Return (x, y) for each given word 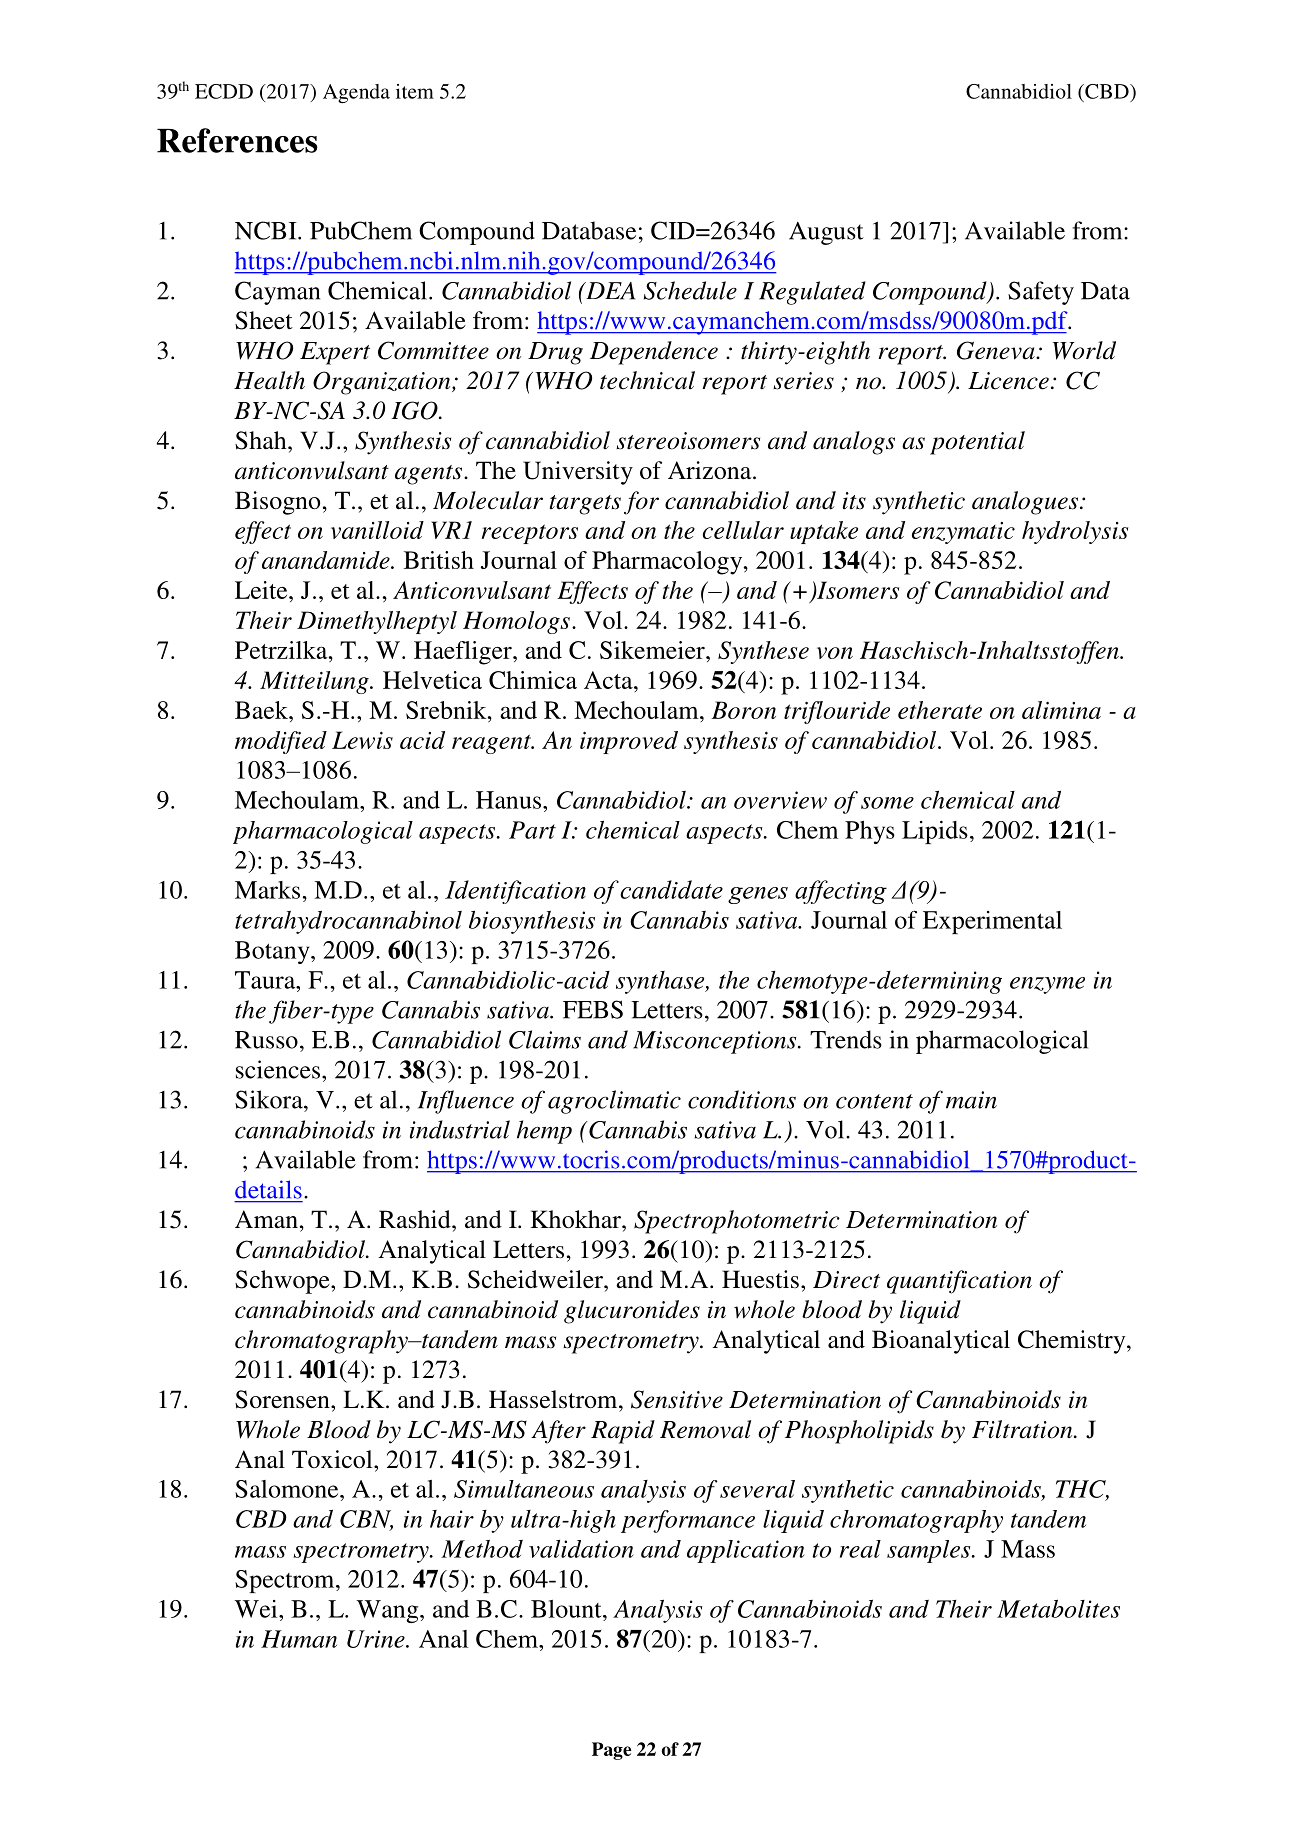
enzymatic (963, 533)
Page (611, 1751)
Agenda (356, 93)
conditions (742, 1099)
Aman (266, 1219)
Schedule (690, 290)
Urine (377, 1639)
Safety (1041, 293)
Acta (609, 680)
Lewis (362, 740)
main (971, 1100)
